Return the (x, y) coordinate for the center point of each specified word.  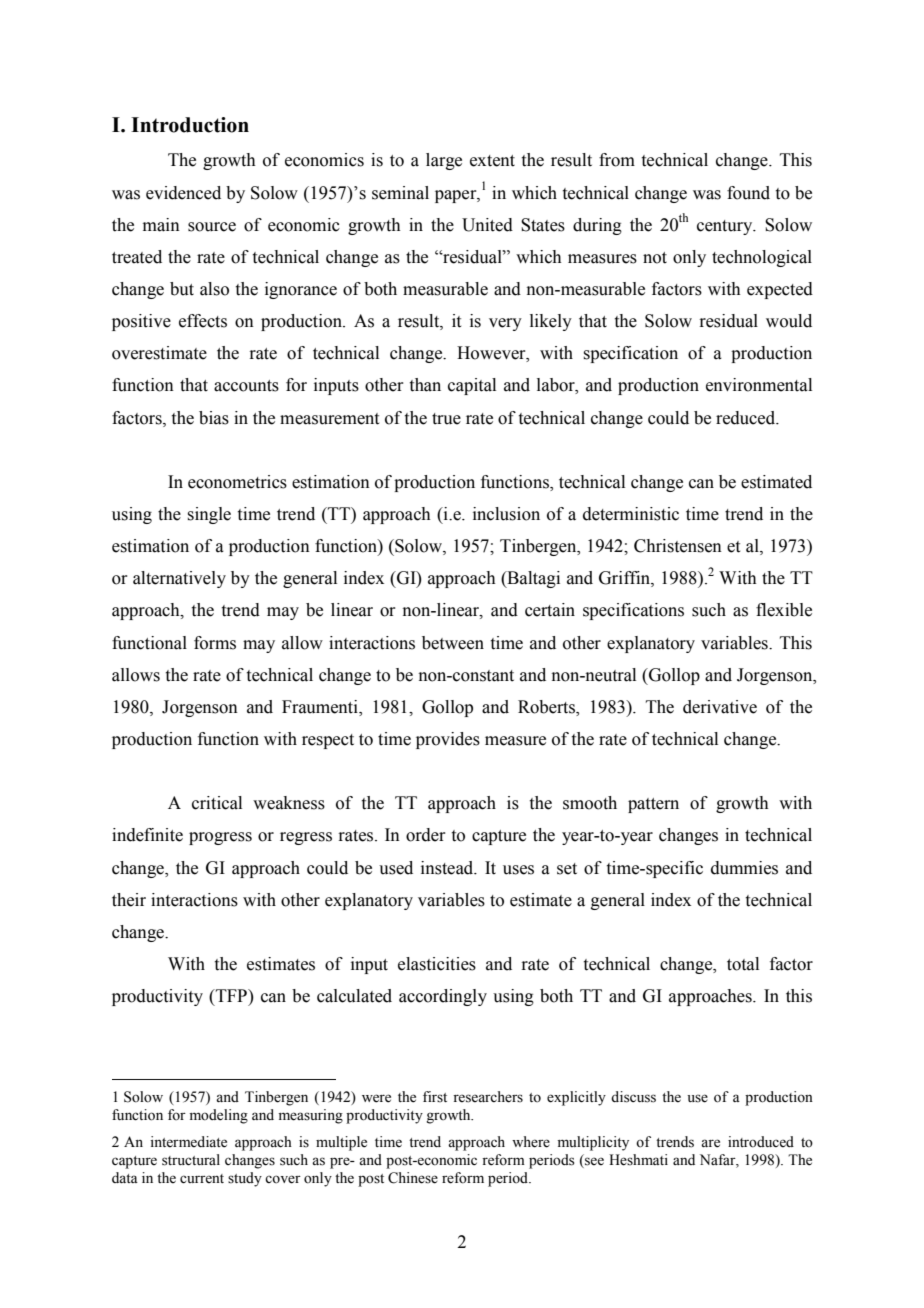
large (444, 161)
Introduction (190, 125)
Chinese (413, 1178)
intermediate (188, 1142)
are (710, 1143)
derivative (720, 707)
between (453, 643)
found (748, 193)
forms (215, 643)
